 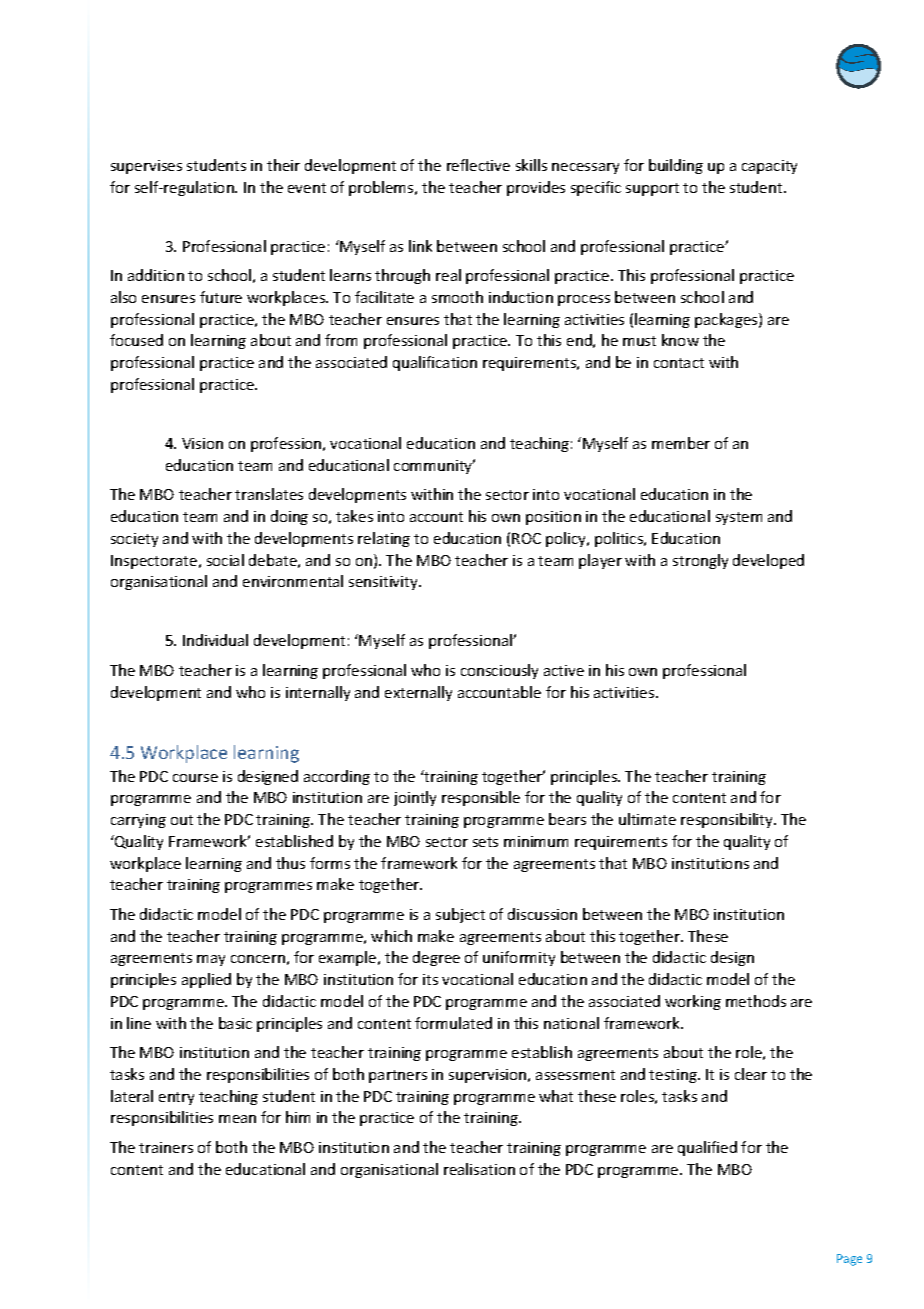 I want to click on supervises, so click(x=146, y=167).
